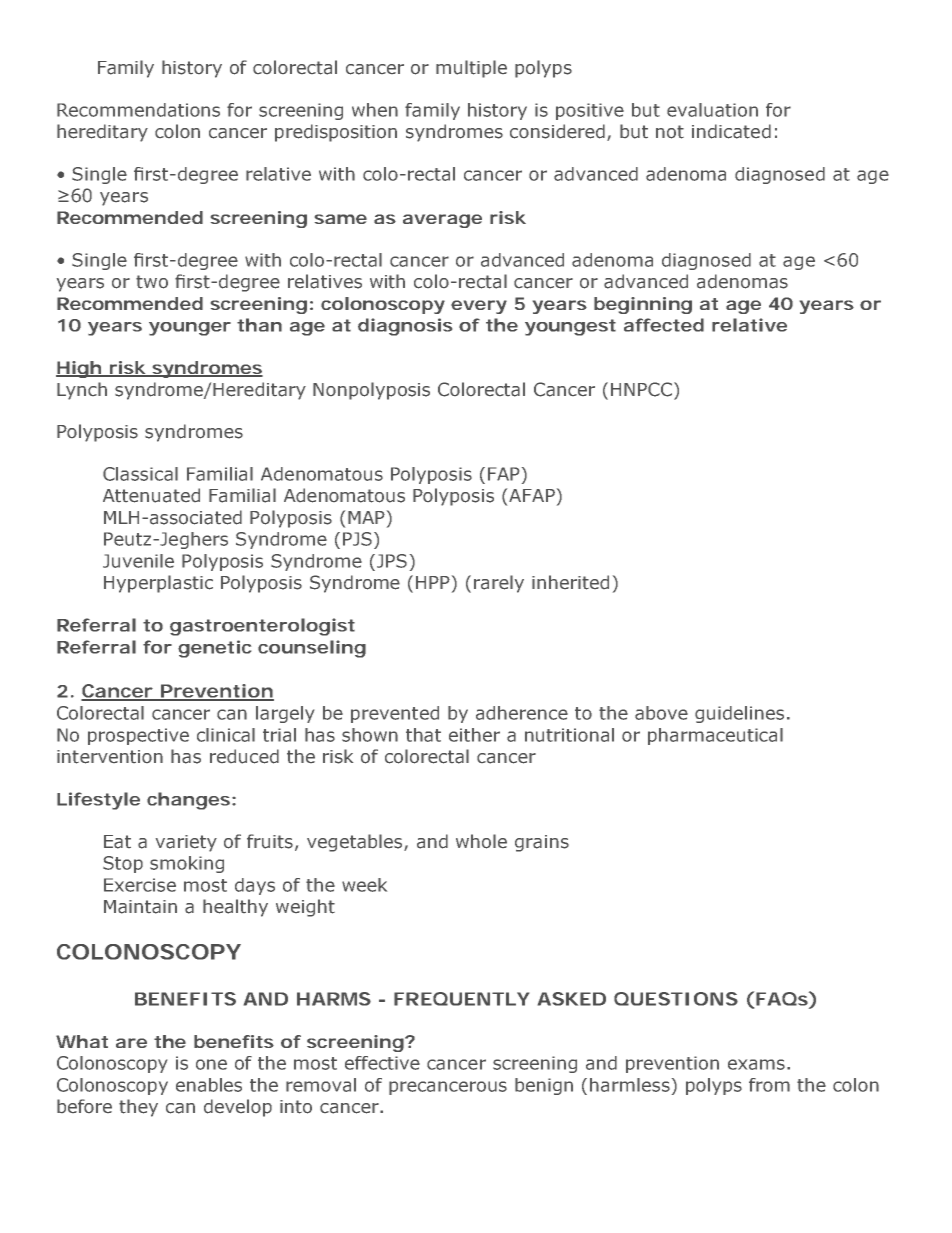  What do you see at coordinates (209, 1085) in the document?
I see `enables` at bounding box center [209, 1085].
